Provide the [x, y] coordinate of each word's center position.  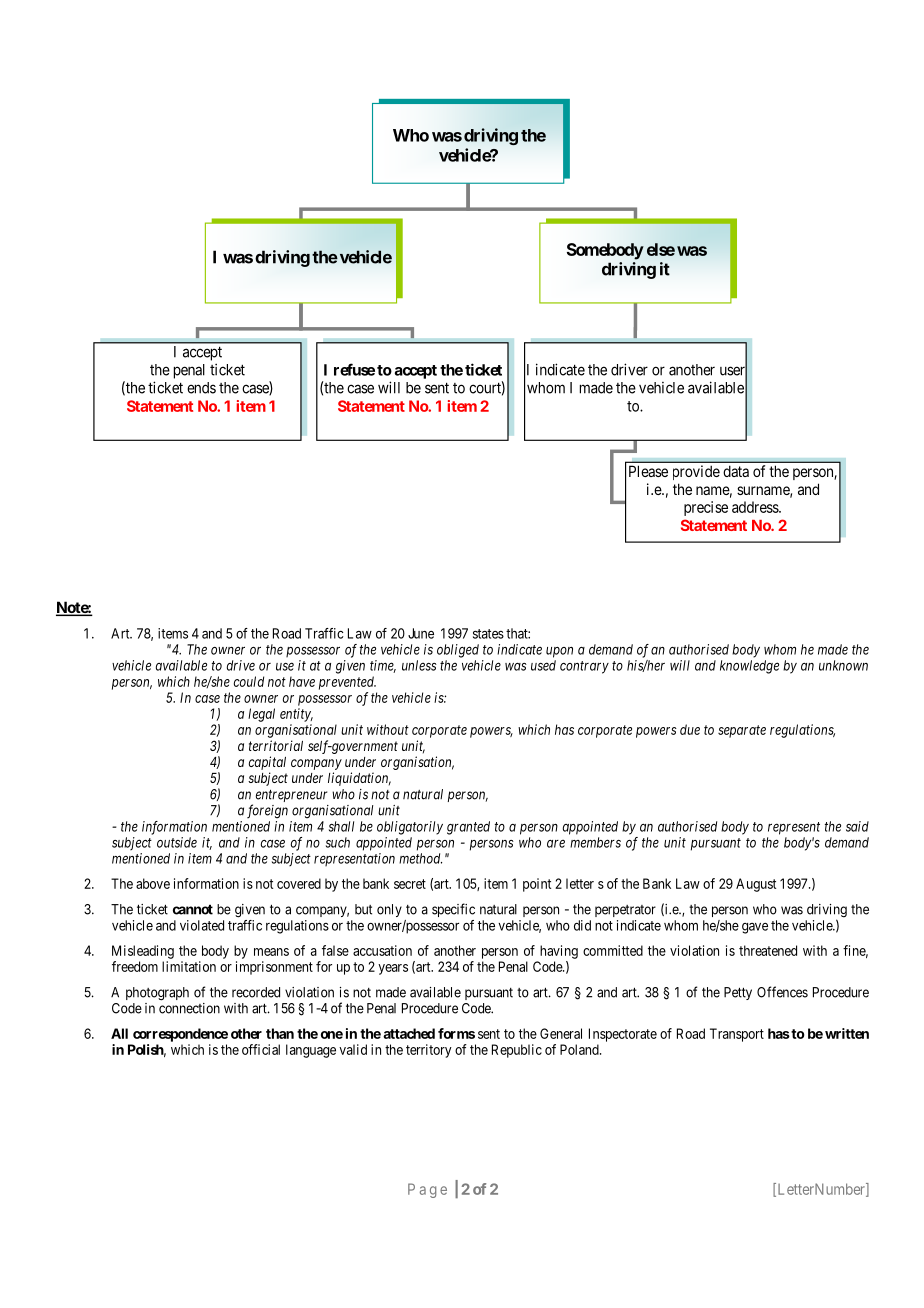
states [488, 634]
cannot [193, 909]
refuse [354, 369]
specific [453, 910]
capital [267, 763]
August [756, 885]
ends [201, 388]
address [756, 507]
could [249, 681]
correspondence [180, 1035]
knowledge [749, 667]
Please [648, 471]
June [421, 633]
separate [742, 731]
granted [468, 828]
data [736, 471]
